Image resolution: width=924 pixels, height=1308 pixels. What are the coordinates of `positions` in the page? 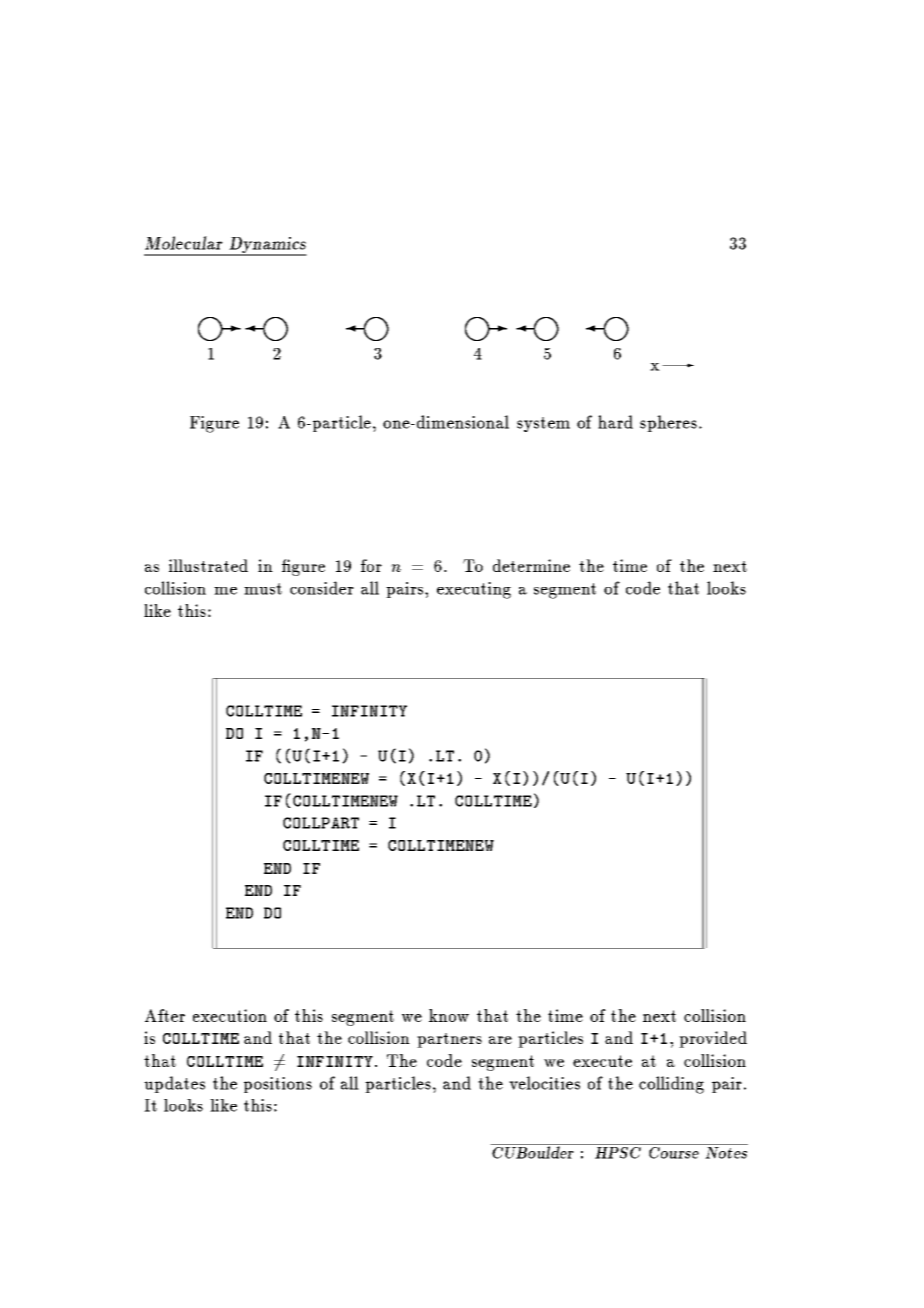 It's located at (278, 1085).
